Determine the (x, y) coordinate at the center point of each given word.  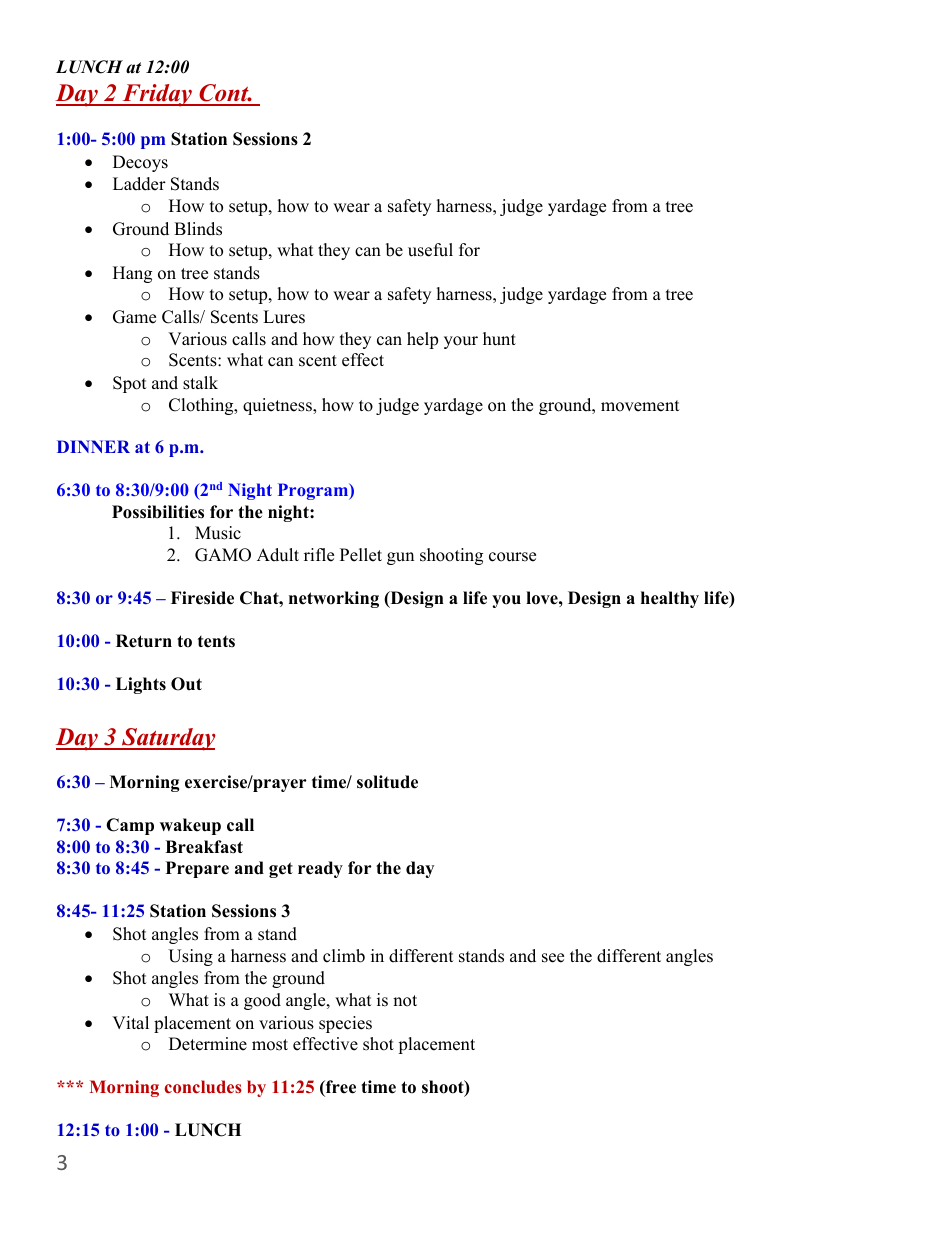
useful (430, 250)
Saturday (168, 739)
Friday (157, 95)
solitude (387, 782)
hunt (499, 339)
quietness (278, 406)
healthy (670, 599)
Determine (208, 1044)
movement (640, 406)
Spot (130, 384)
